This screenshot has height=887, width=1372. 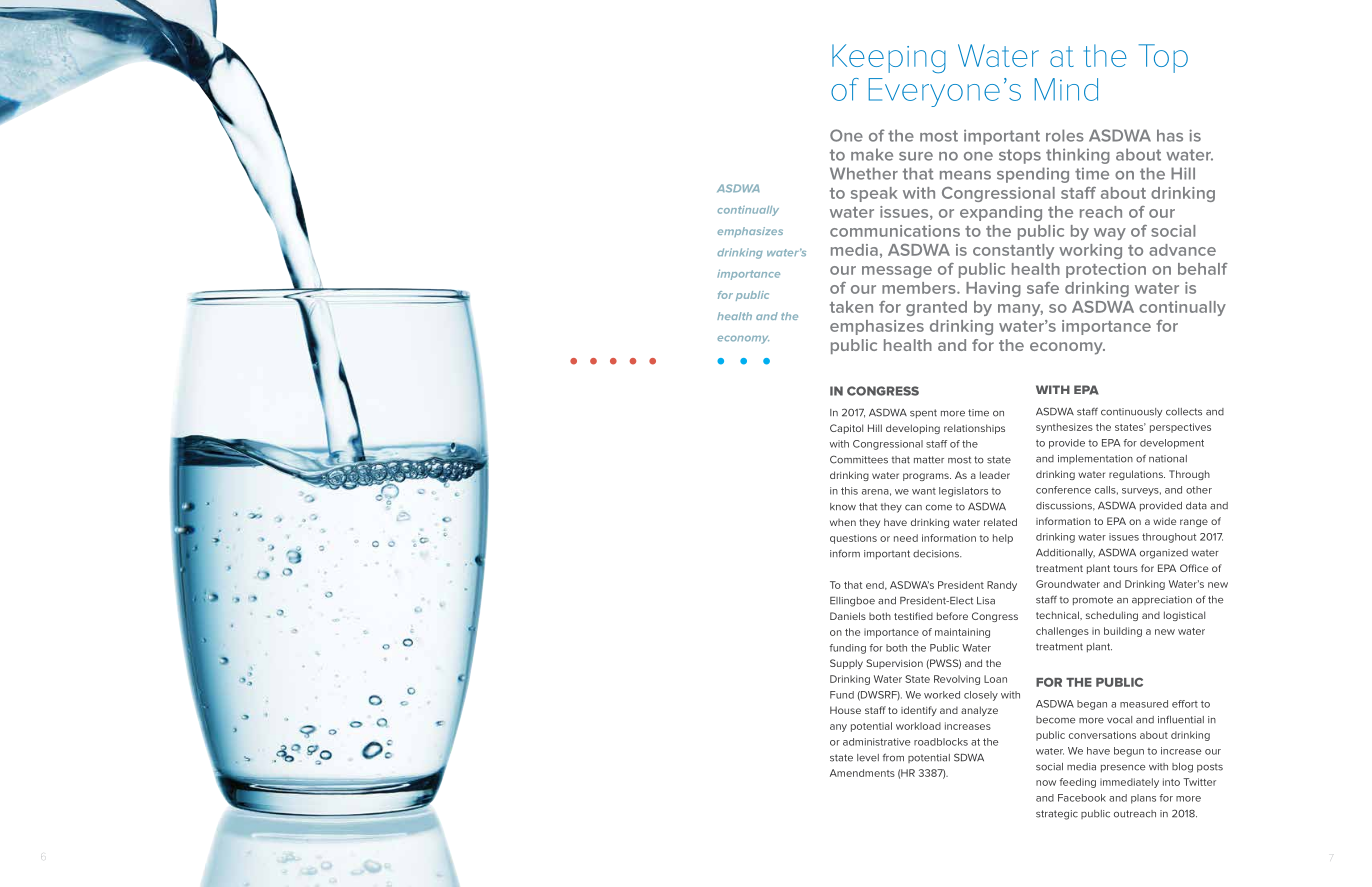 I want to click on safe, so click(x=1043, y=288).
